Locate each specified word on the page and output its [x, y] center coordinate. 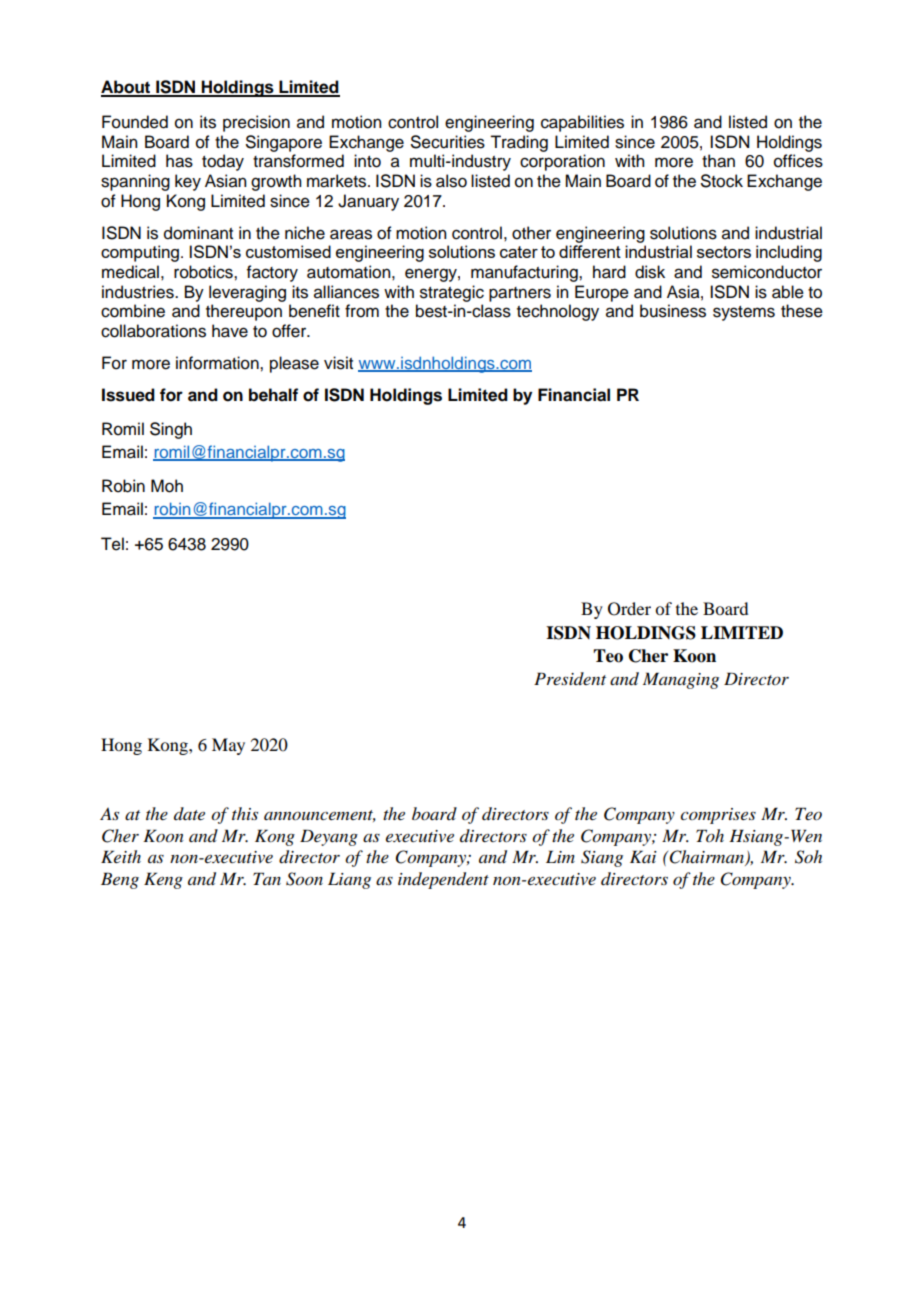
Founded [135, 122]
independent [443, 880]
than [718, 161]
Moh [167, 486]
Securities [448, 142]
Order [629, 609]
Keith [121, 856]
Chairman [708, 858]
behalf [273, 395]
